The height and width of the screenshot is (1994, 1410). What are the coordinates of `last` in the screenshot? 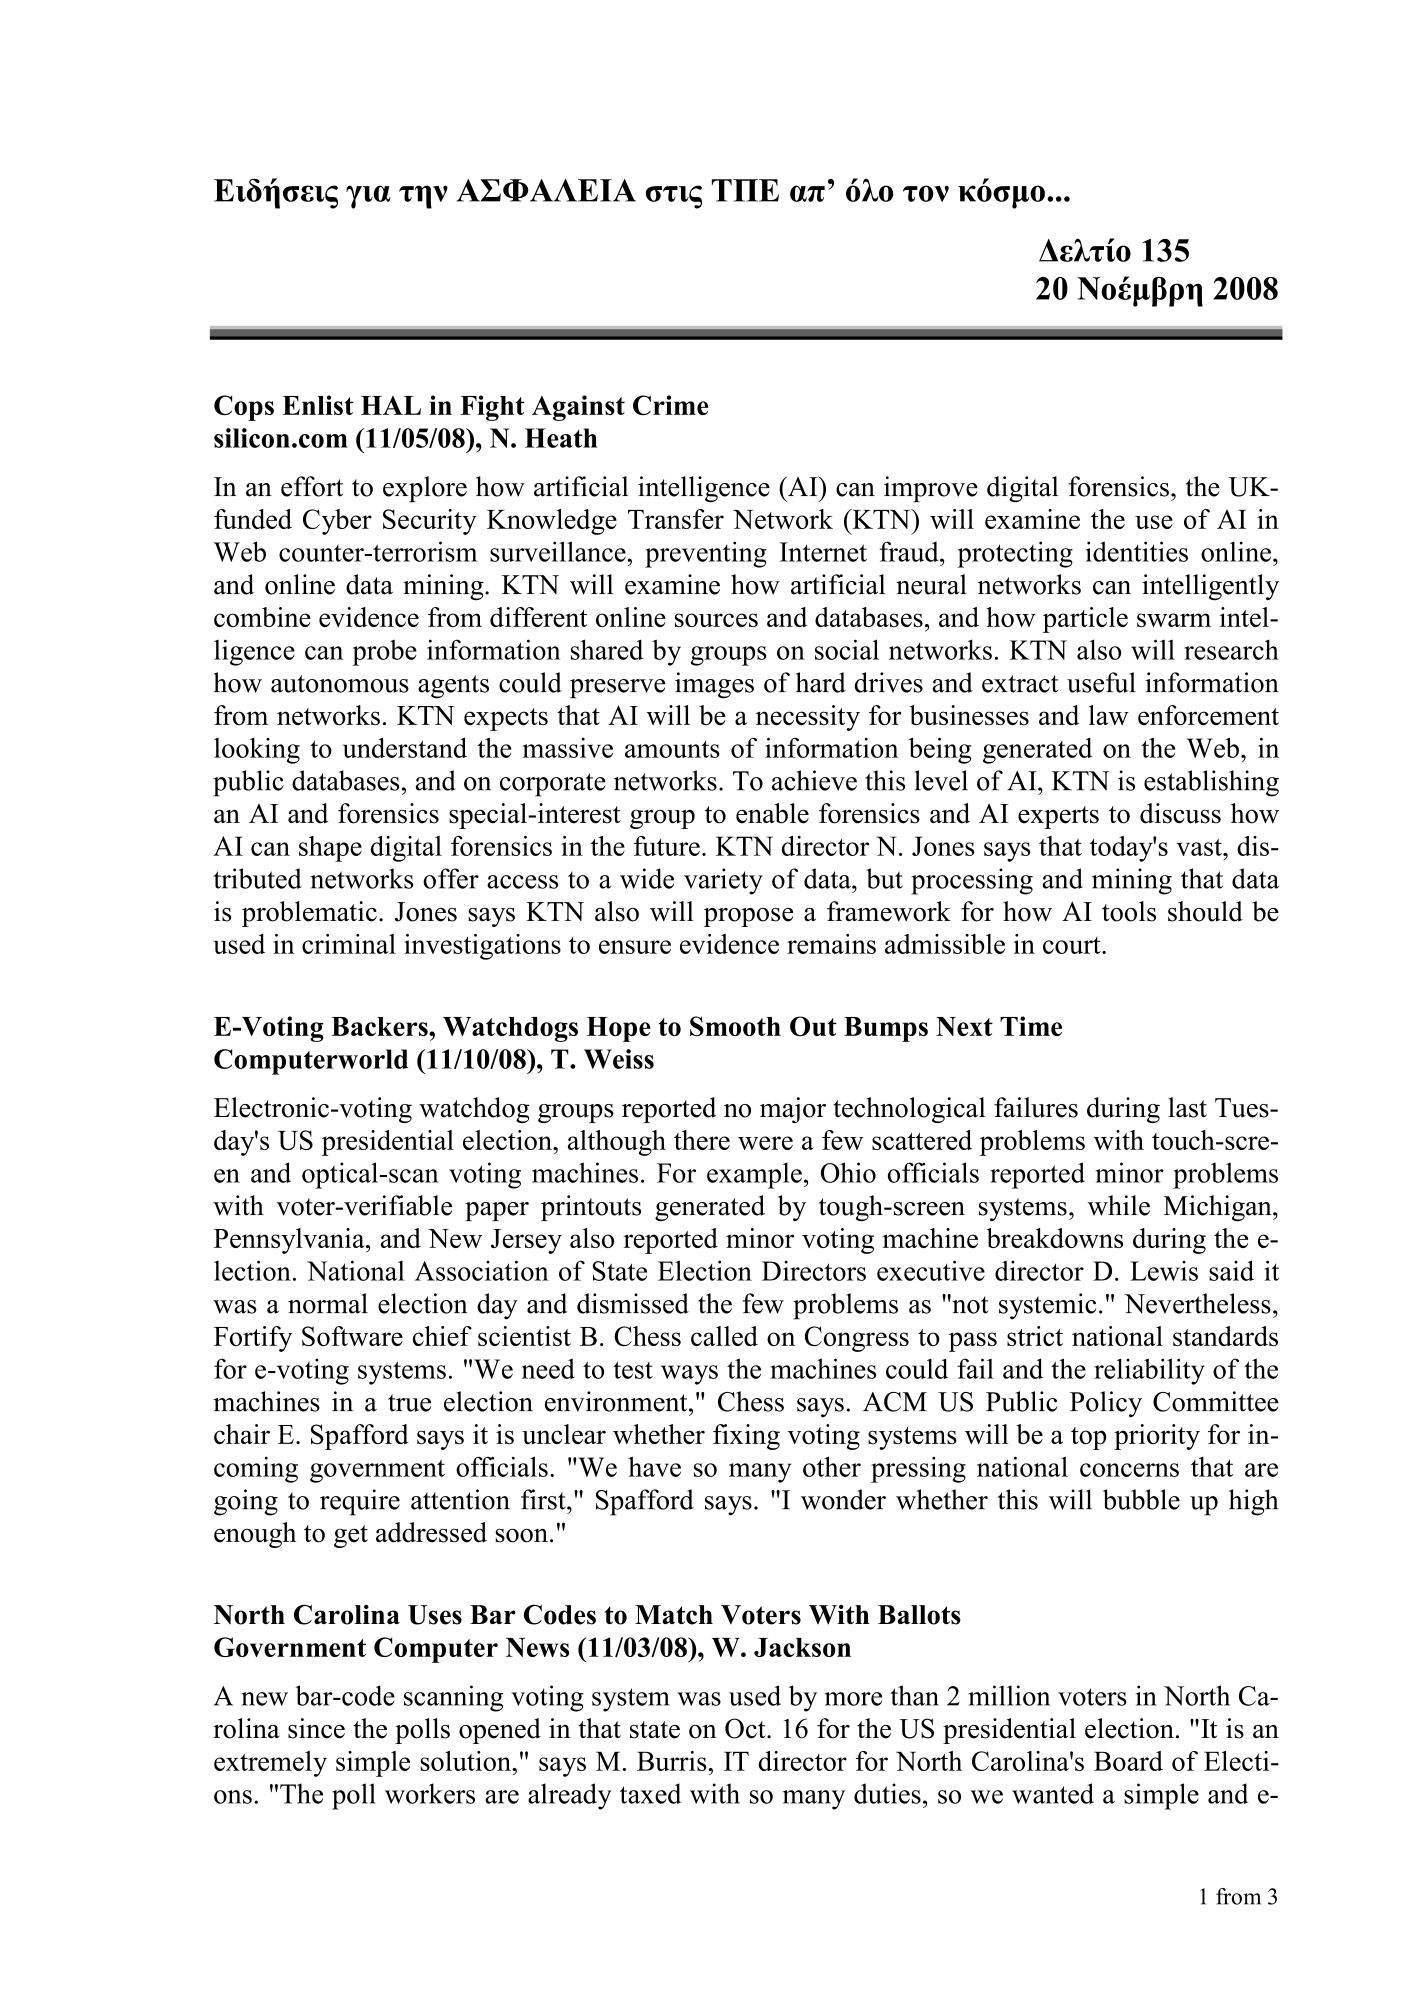 It's located at (1187, 1107).
